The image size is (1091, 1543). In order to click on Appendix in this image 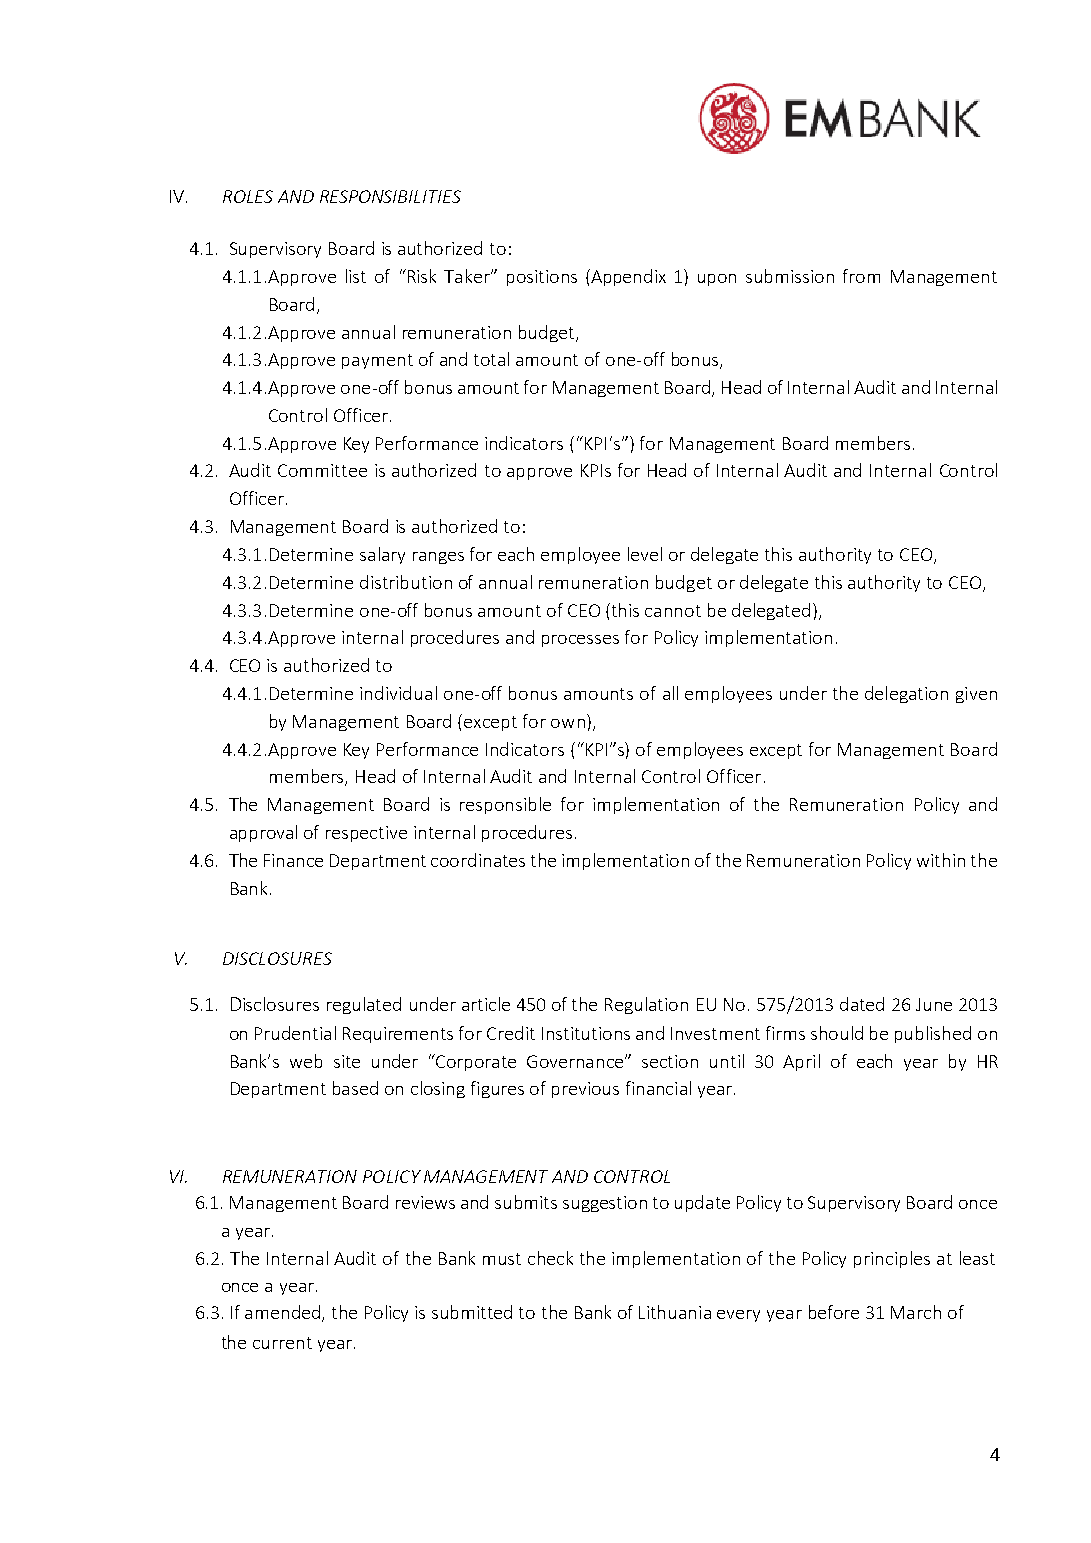, I will do `click(627, 277)`.
